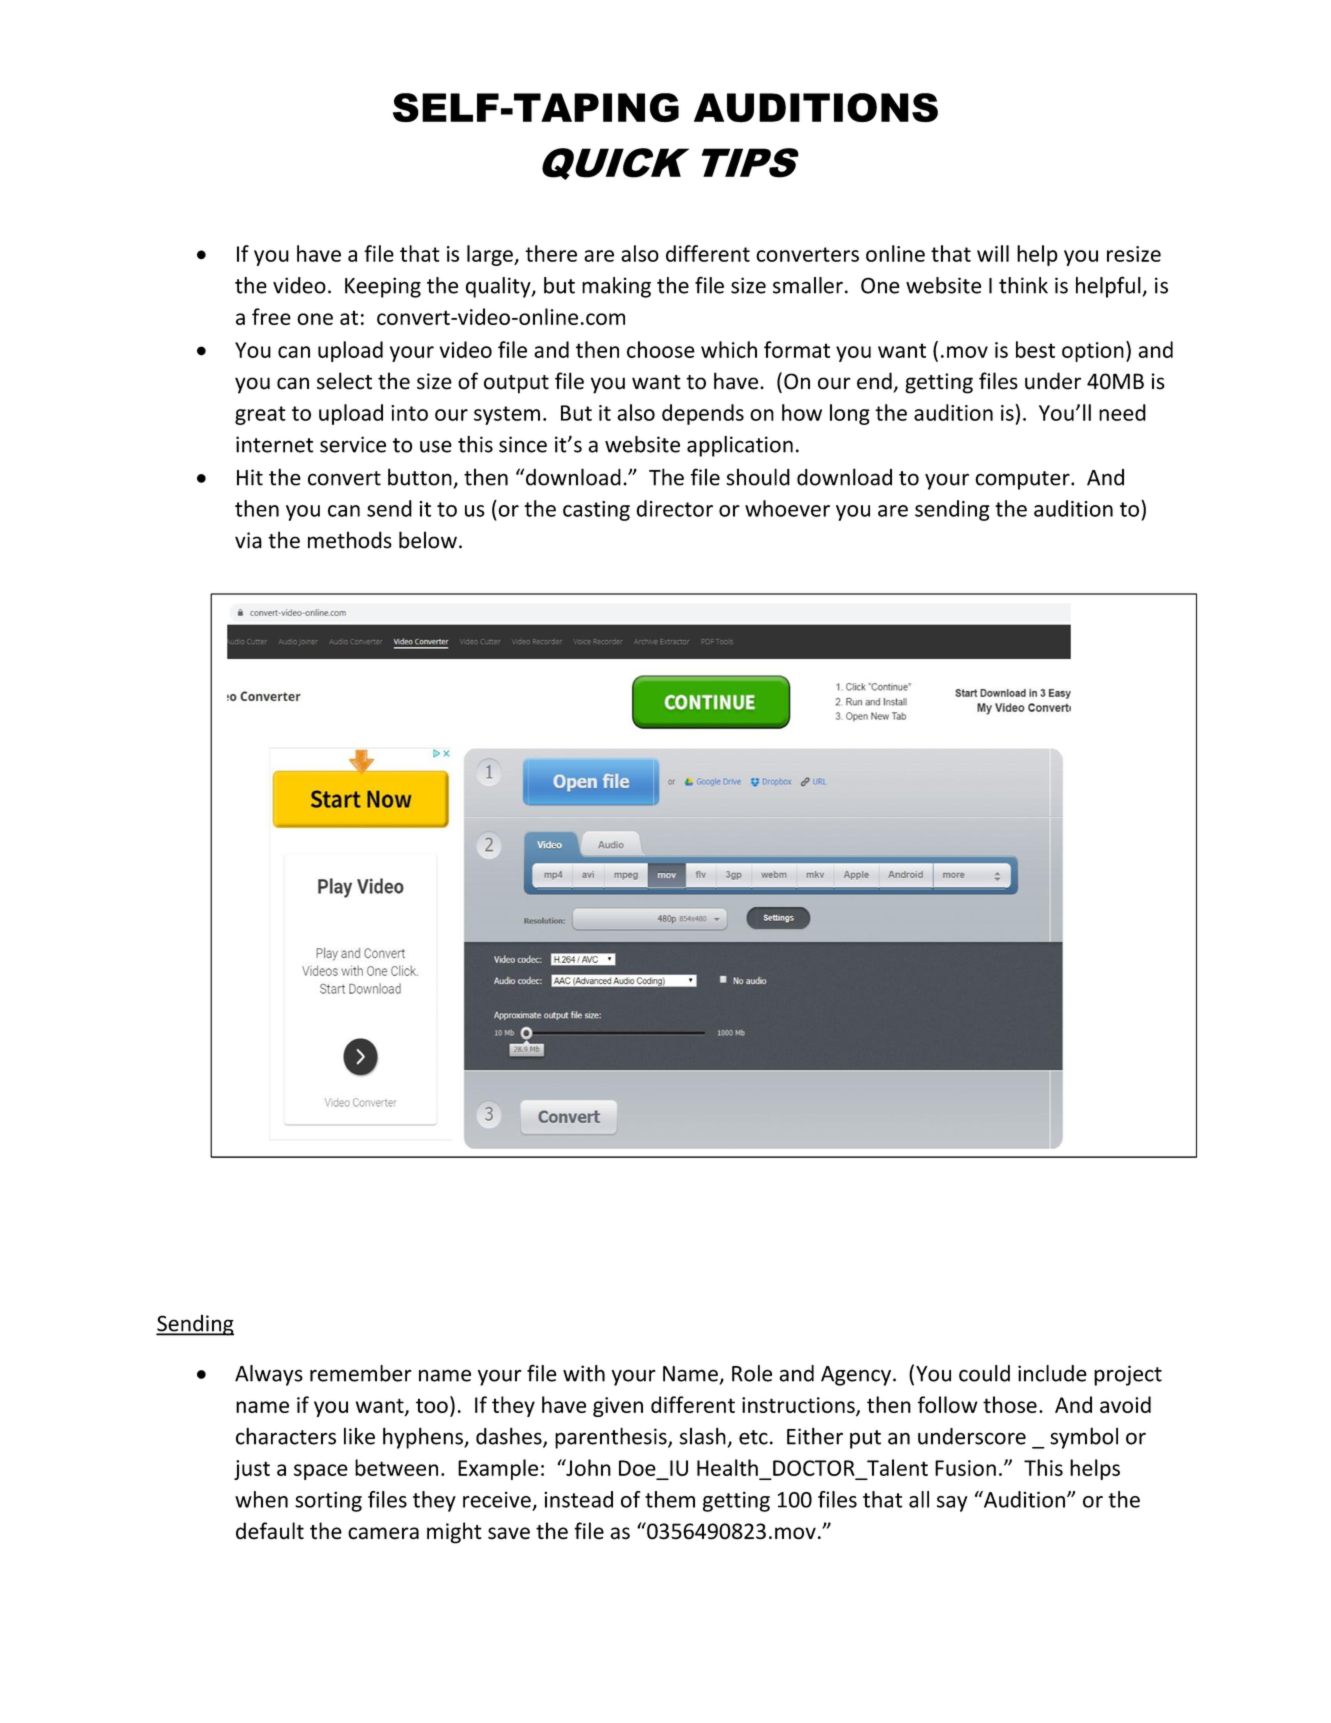  Describe the element at coordinates (328, 1501) in the screenshot. I see `sorting` at that location.
